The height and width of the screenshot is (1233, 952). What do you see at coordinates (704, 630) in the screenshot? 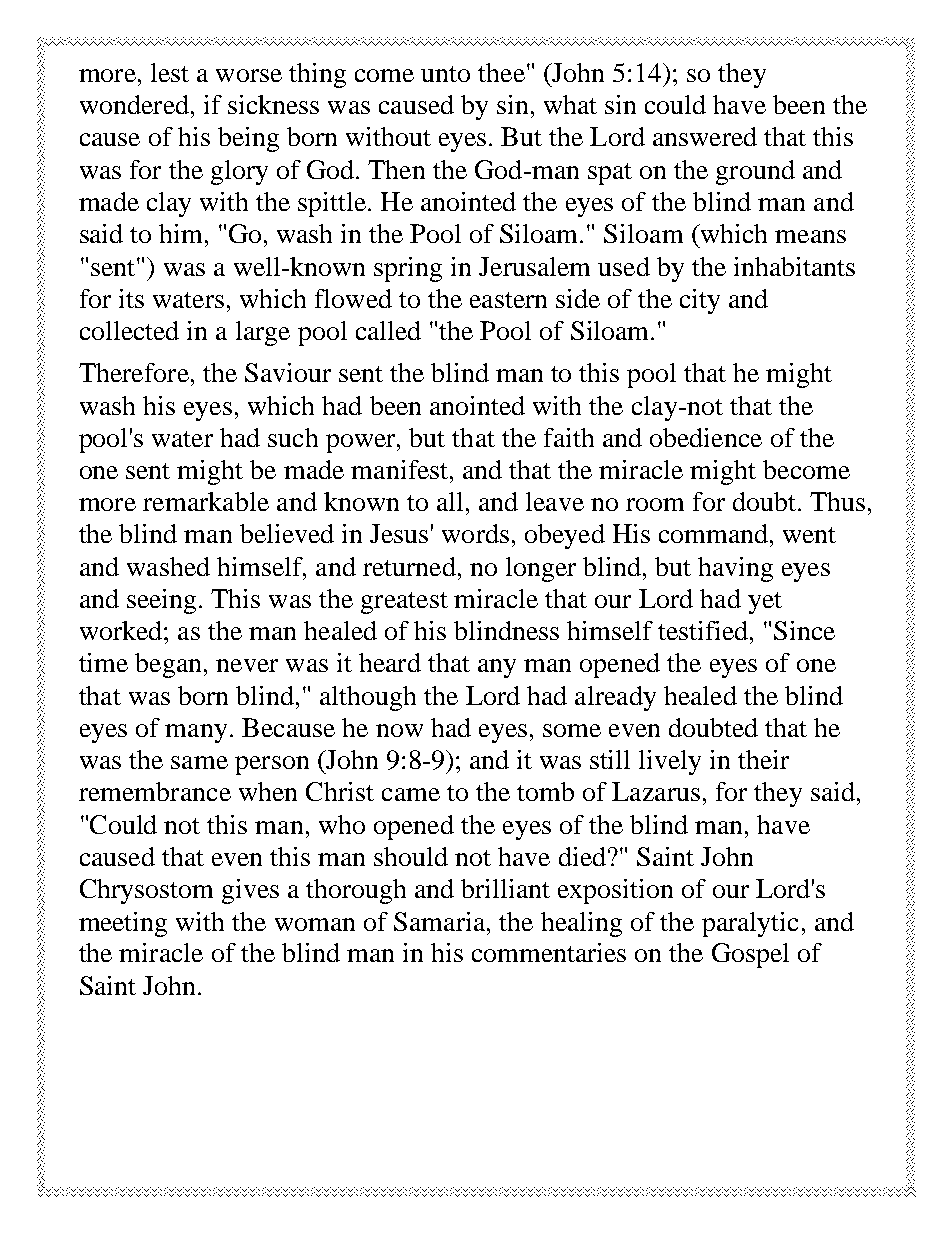
I see `testified` at bounding box center [704, 630].
